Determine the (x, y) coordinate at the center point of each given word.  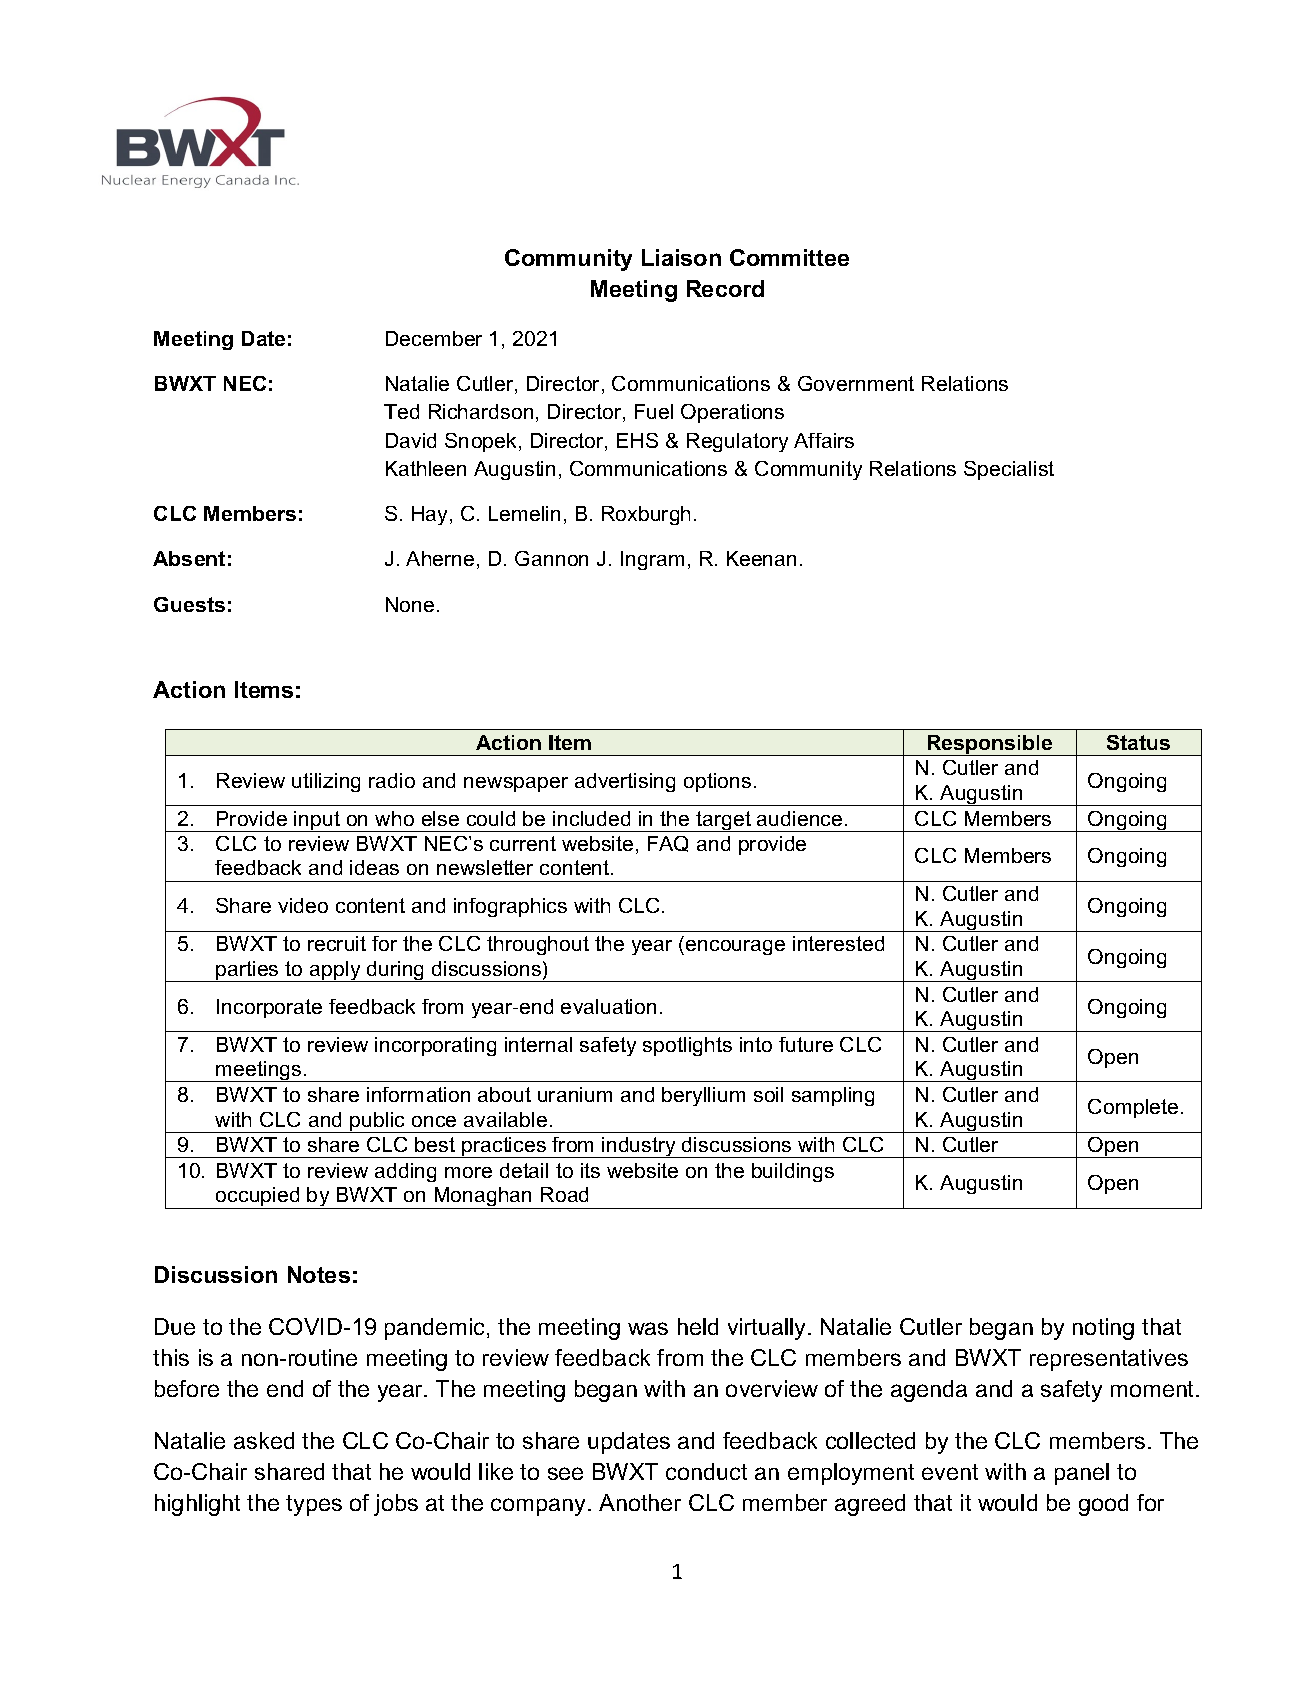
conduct (706, 1471)
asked (264, 1440)
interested (838, 943)
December (434, 338)
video (303, 905)
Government (856, 383)
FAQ (668, 844)
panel (1082, 1474)
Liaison (681, 257)
